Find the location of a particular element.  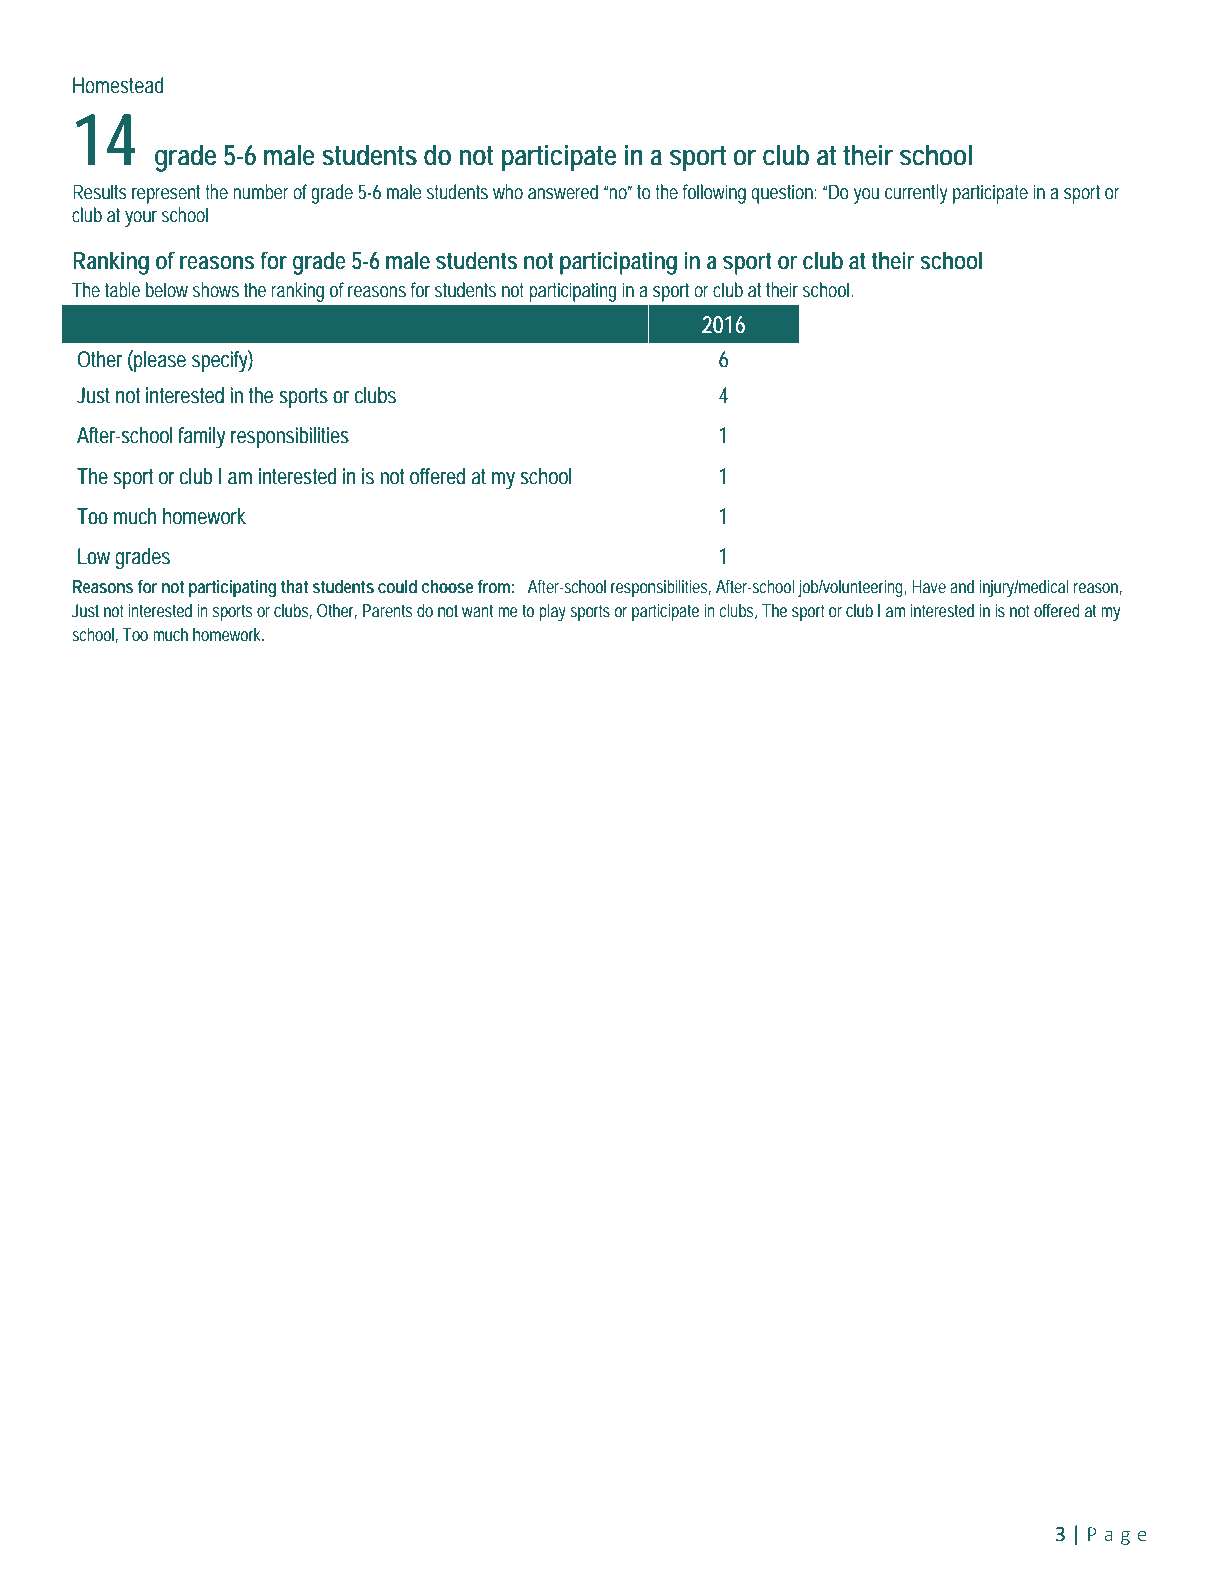

currently is located at coordinates (916, 194).
